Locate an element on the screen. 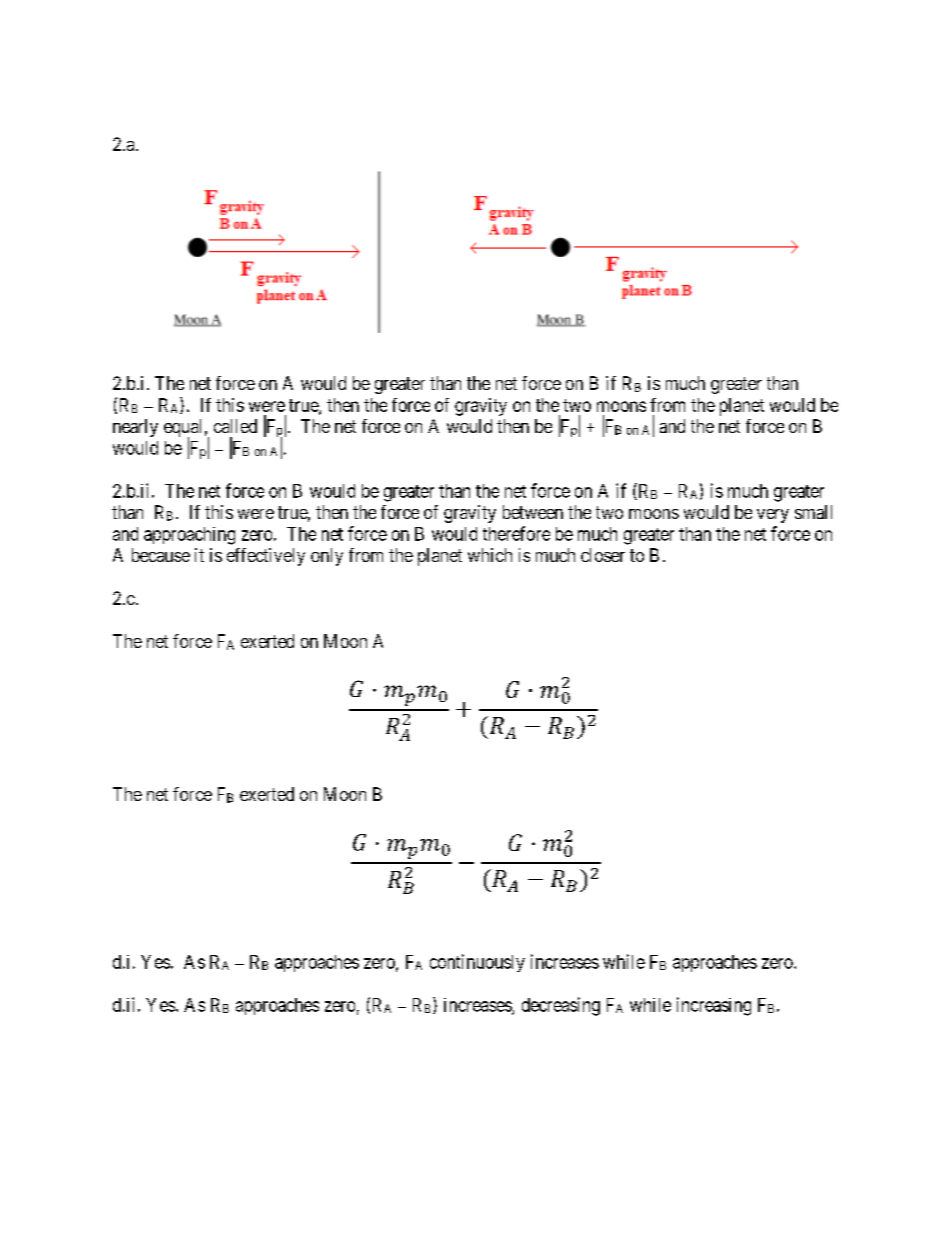  called is located at coordinates (235, 426).
